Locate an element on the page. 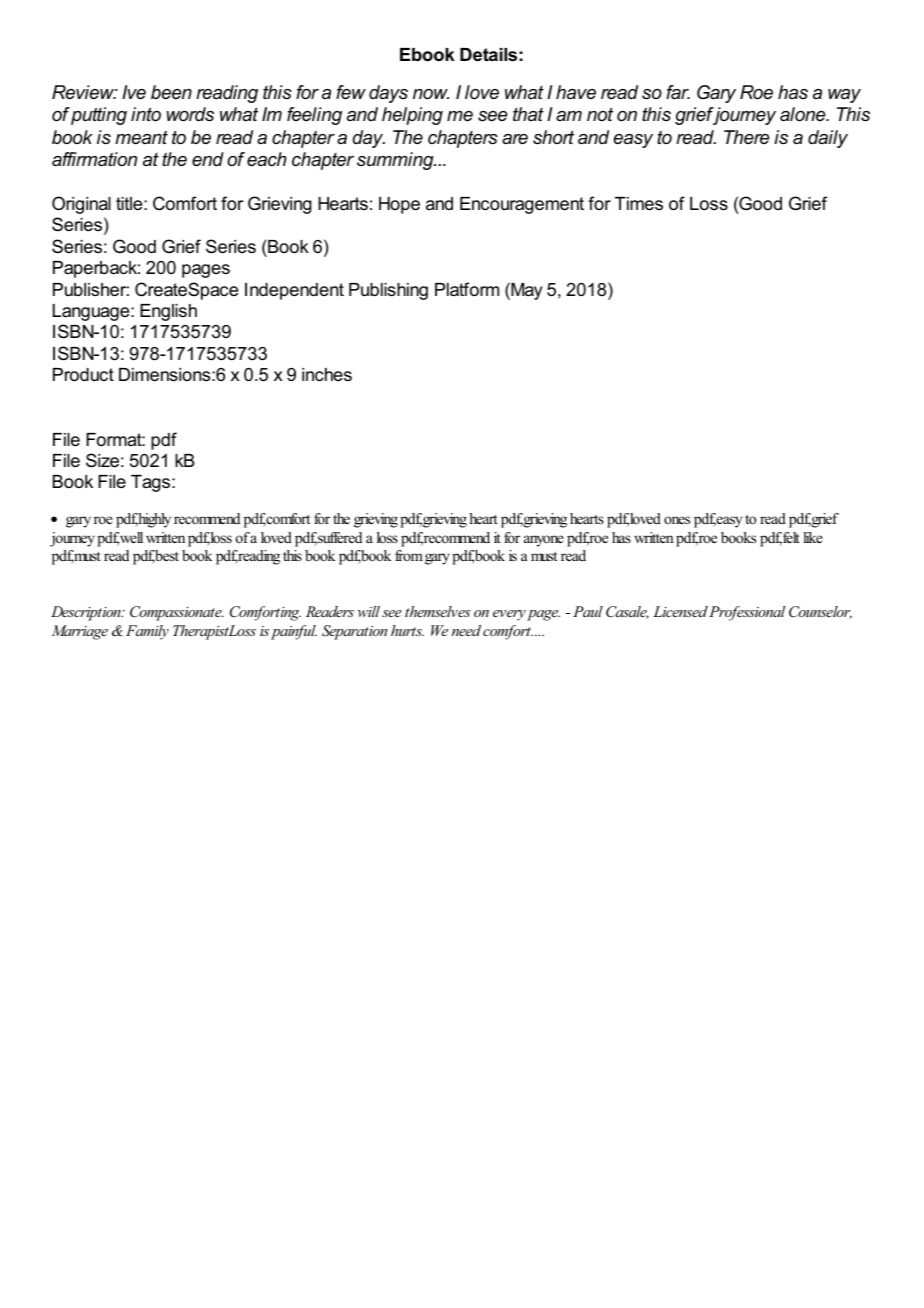 Image resolution: width=924 pixels, height=1308 pixels. alone is located at coordinates (804, 114).
